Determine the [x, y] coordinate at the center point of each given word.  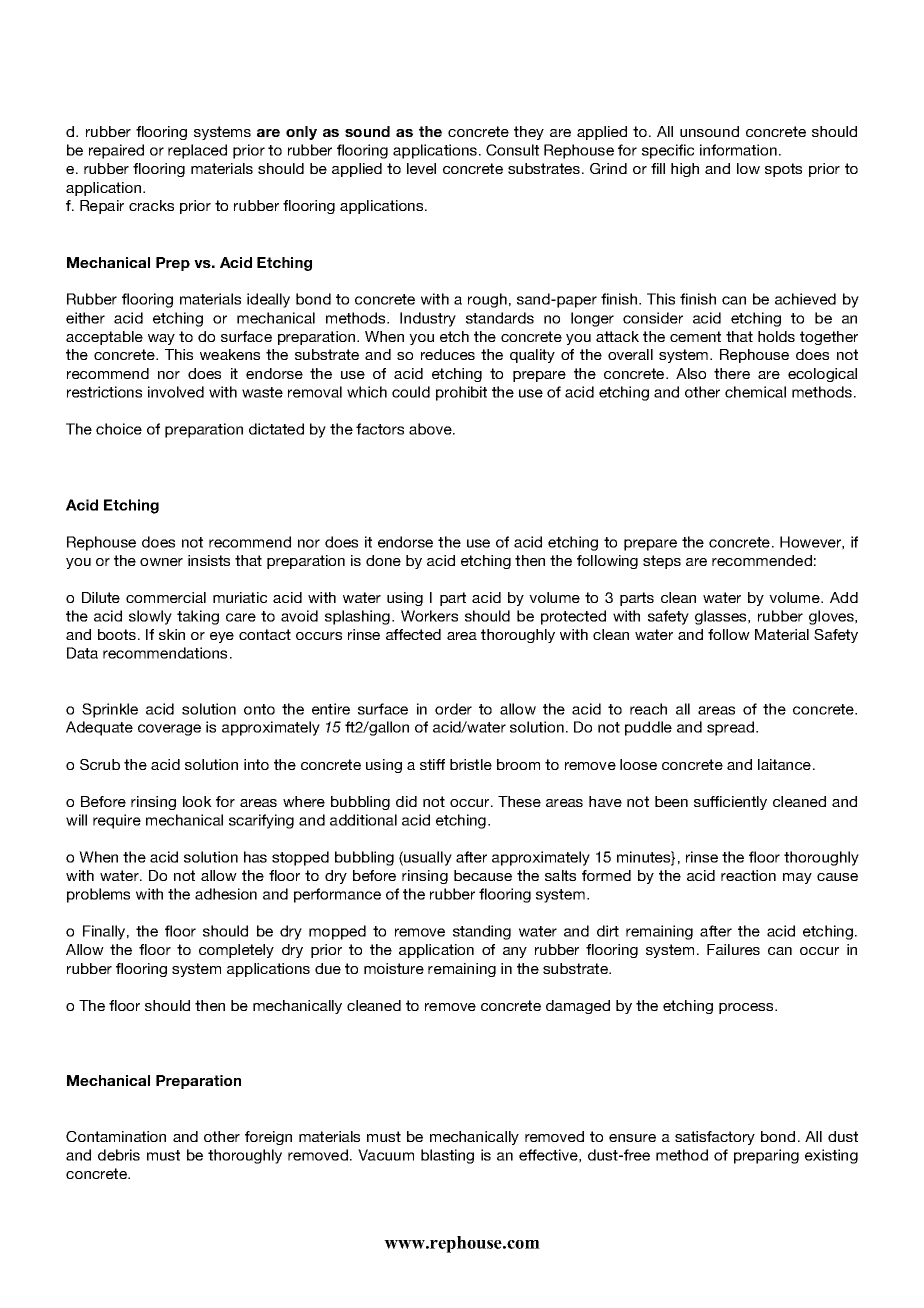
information [738, 150]
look [197, 801]
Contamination [116, 1136]
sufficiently [730, 803]
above [431, 429]
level [421, 168]
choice [119, 429]
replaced [197, 151]
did [406, 801]
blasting [447, 1156]
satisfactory [715, 1138]
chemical [755, 392]
